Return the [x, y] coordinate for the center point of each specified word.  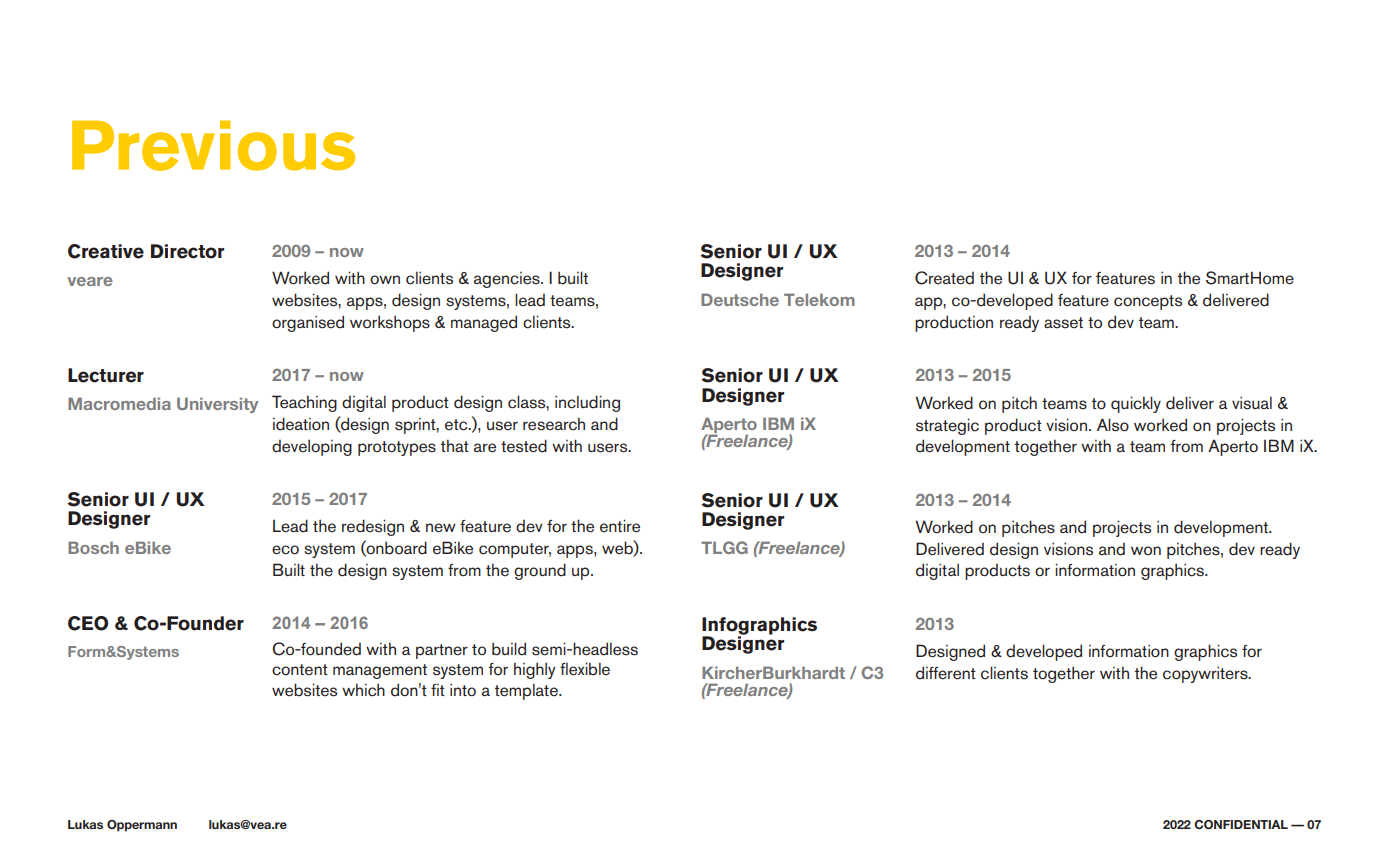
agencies [508, 280]
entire [620, 526]
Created [944, 278]
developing [312, 448]
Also [1113, 425]
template [527, 691]
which [363, 690]
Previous [213, 146]
